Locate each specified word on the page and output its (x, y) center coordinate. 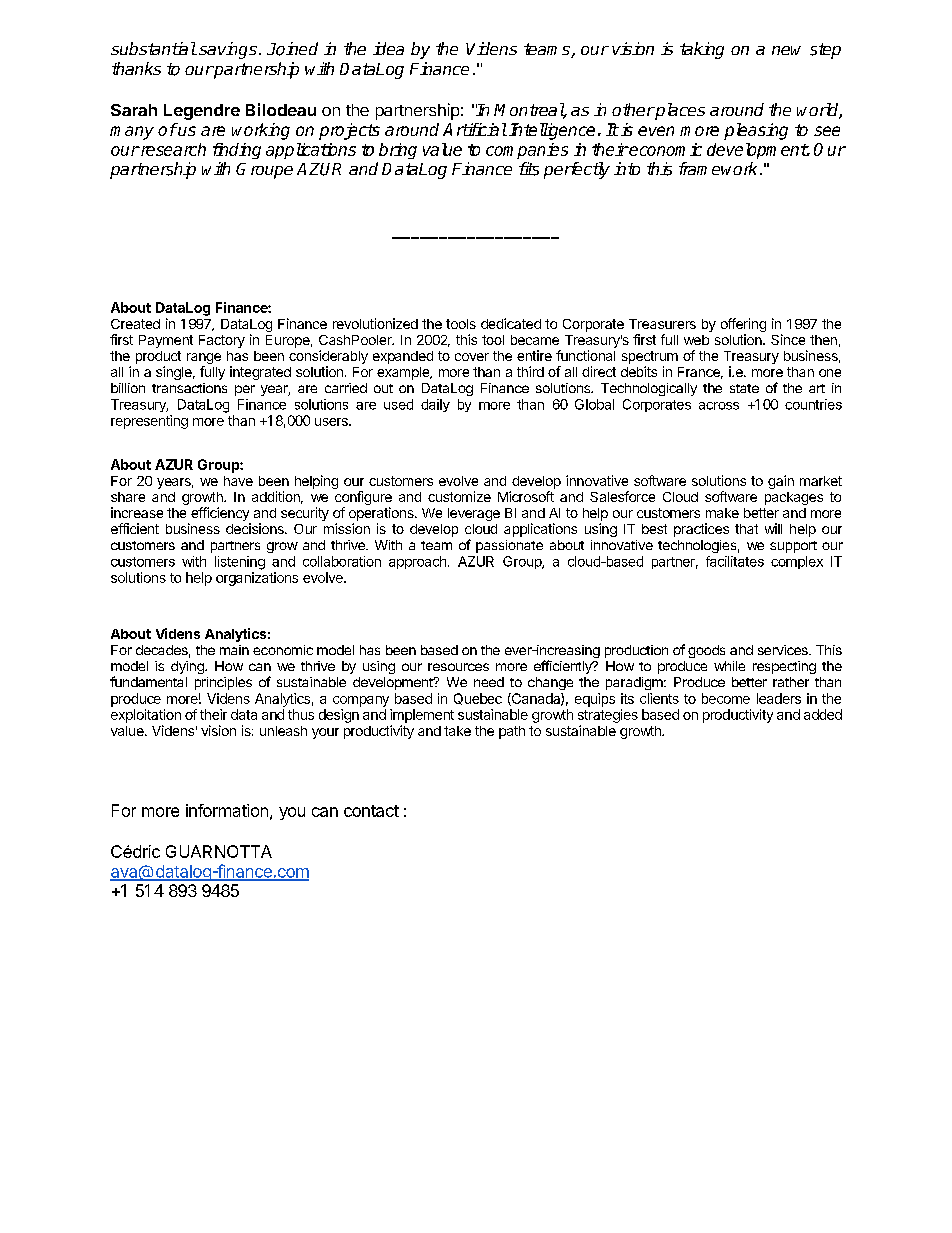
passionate (509, 546)
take (457, 731)
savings (228, 50)
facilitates (735, 561)
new (786, 50)
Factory (222, 341)
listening (240, 563)
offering (743, 325)
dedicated (511, 323)
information (227, 810)
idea (388, 48)
